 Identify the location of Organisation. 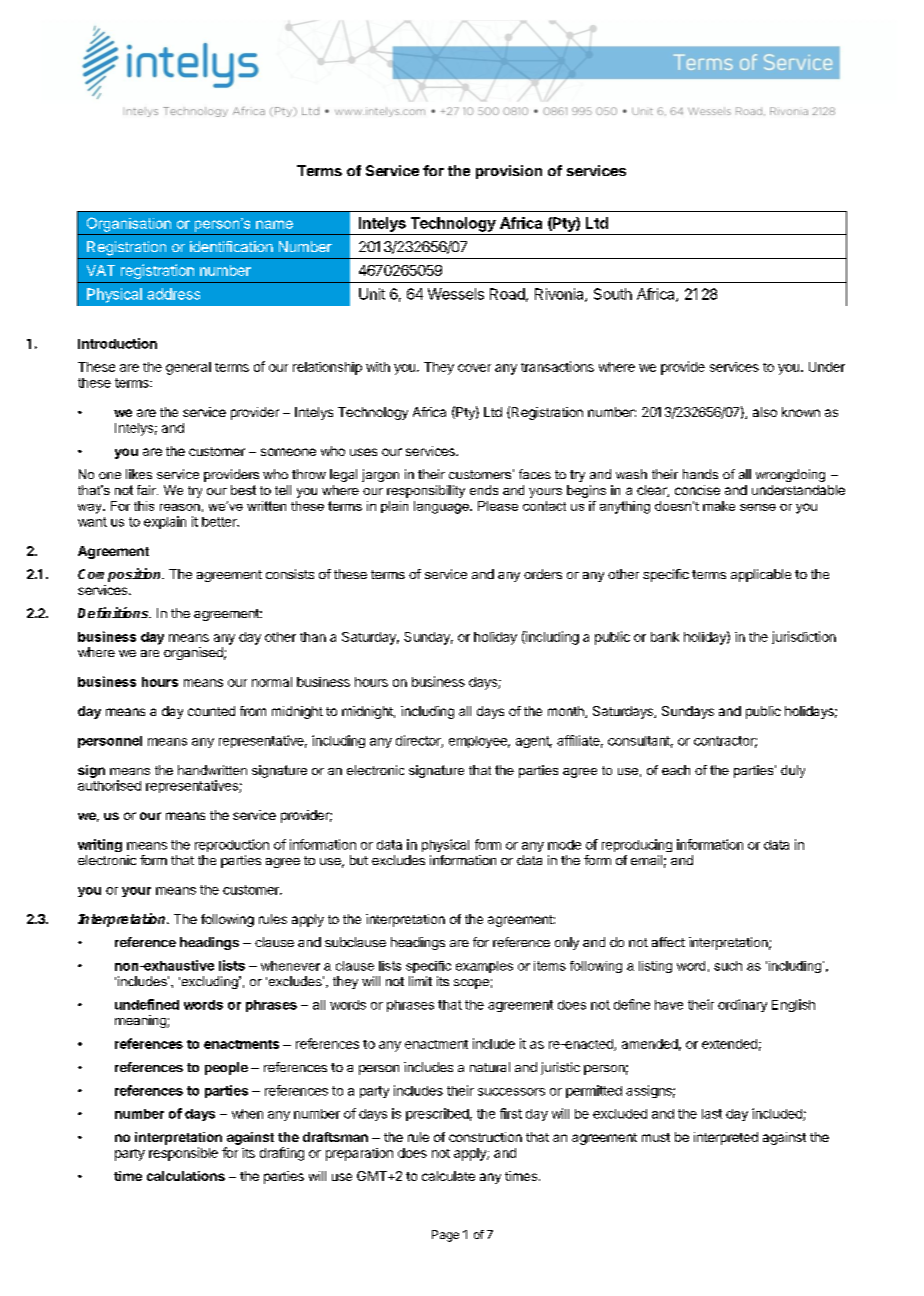
(129, 224).
